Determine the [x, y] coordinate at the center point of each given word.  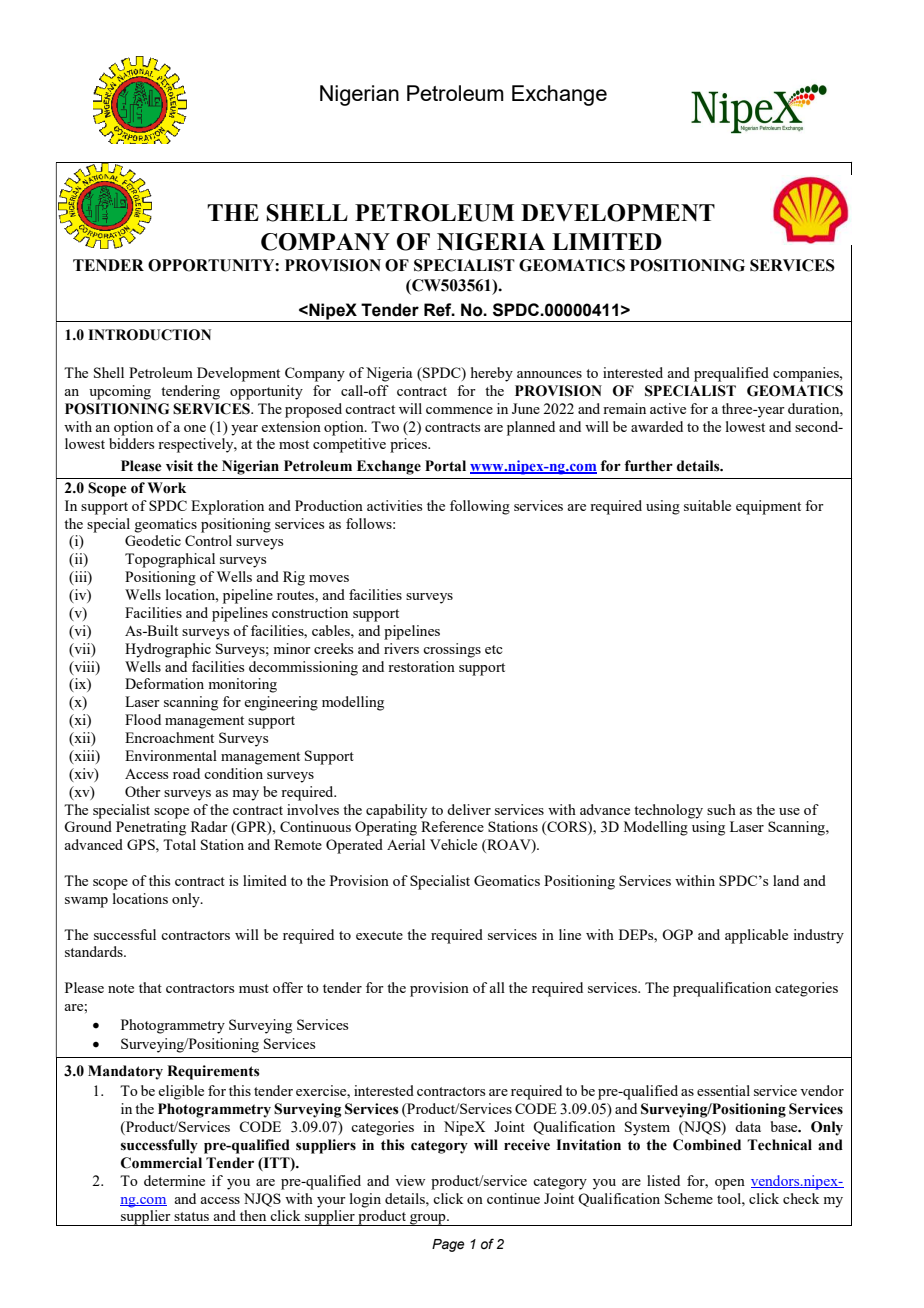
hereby [492, 374]
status [191, 1216]
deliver [469, 809]
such [721, 809]
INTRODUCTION [149, 335]
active [668, 408]
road [186, 773]
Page [448, 1245]
